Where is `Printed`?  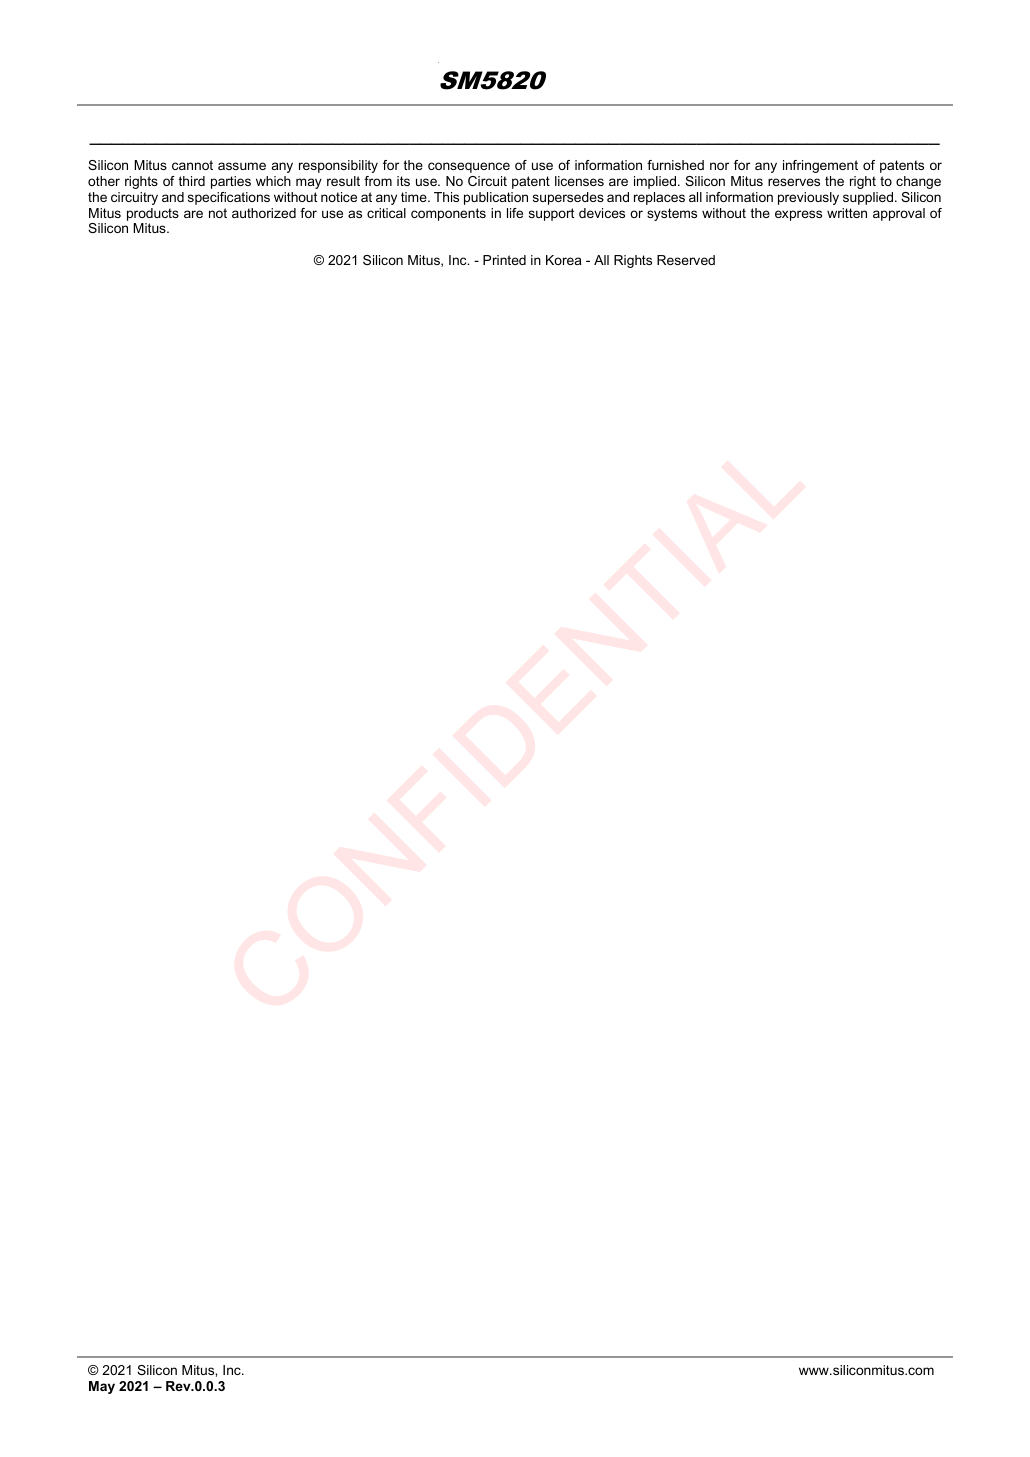
Printed is located at coordinates (504, 260).
